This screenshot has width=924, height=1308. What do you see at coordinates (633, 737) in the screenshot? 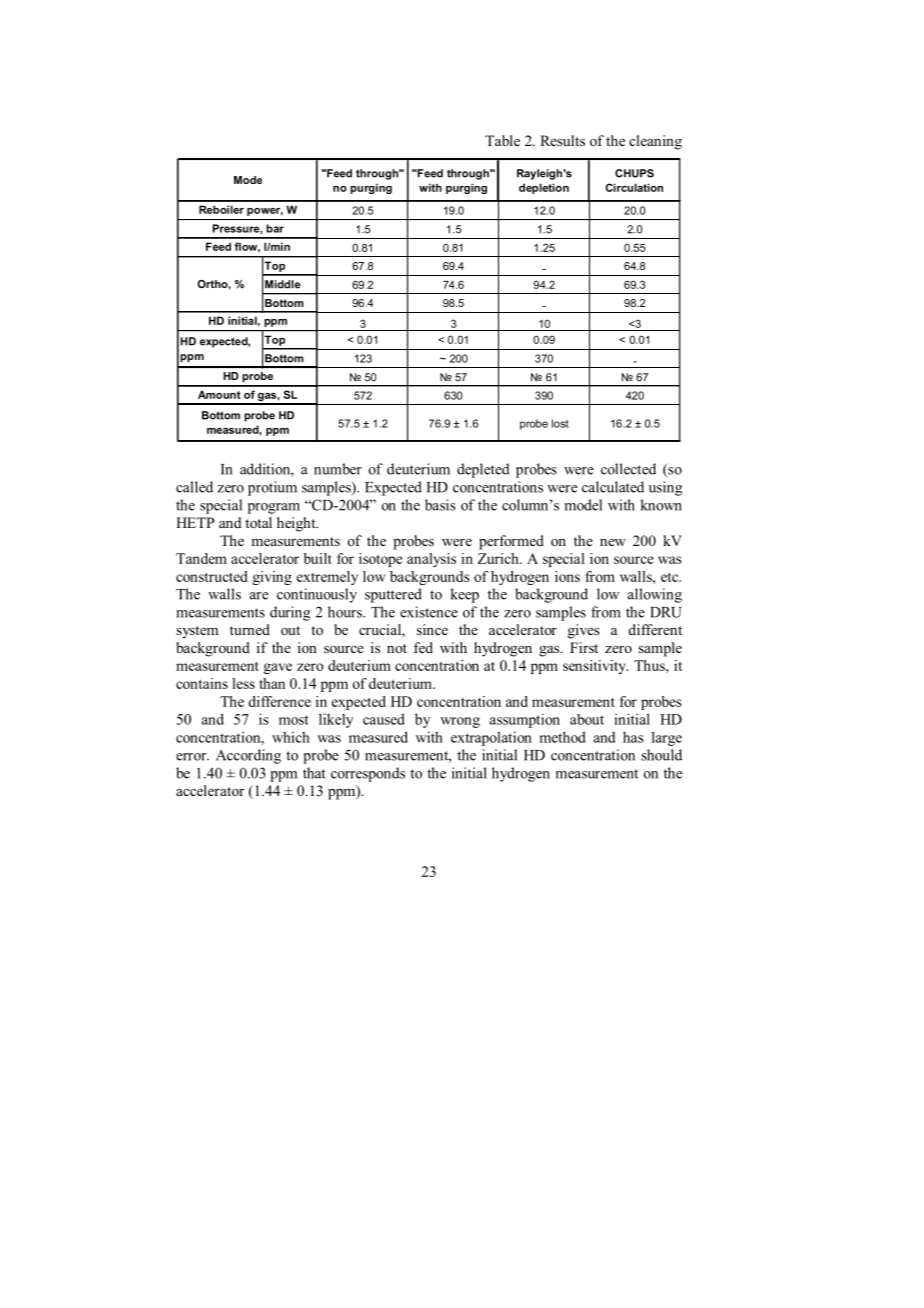
I see `has` at bounding box center [633, 737].
